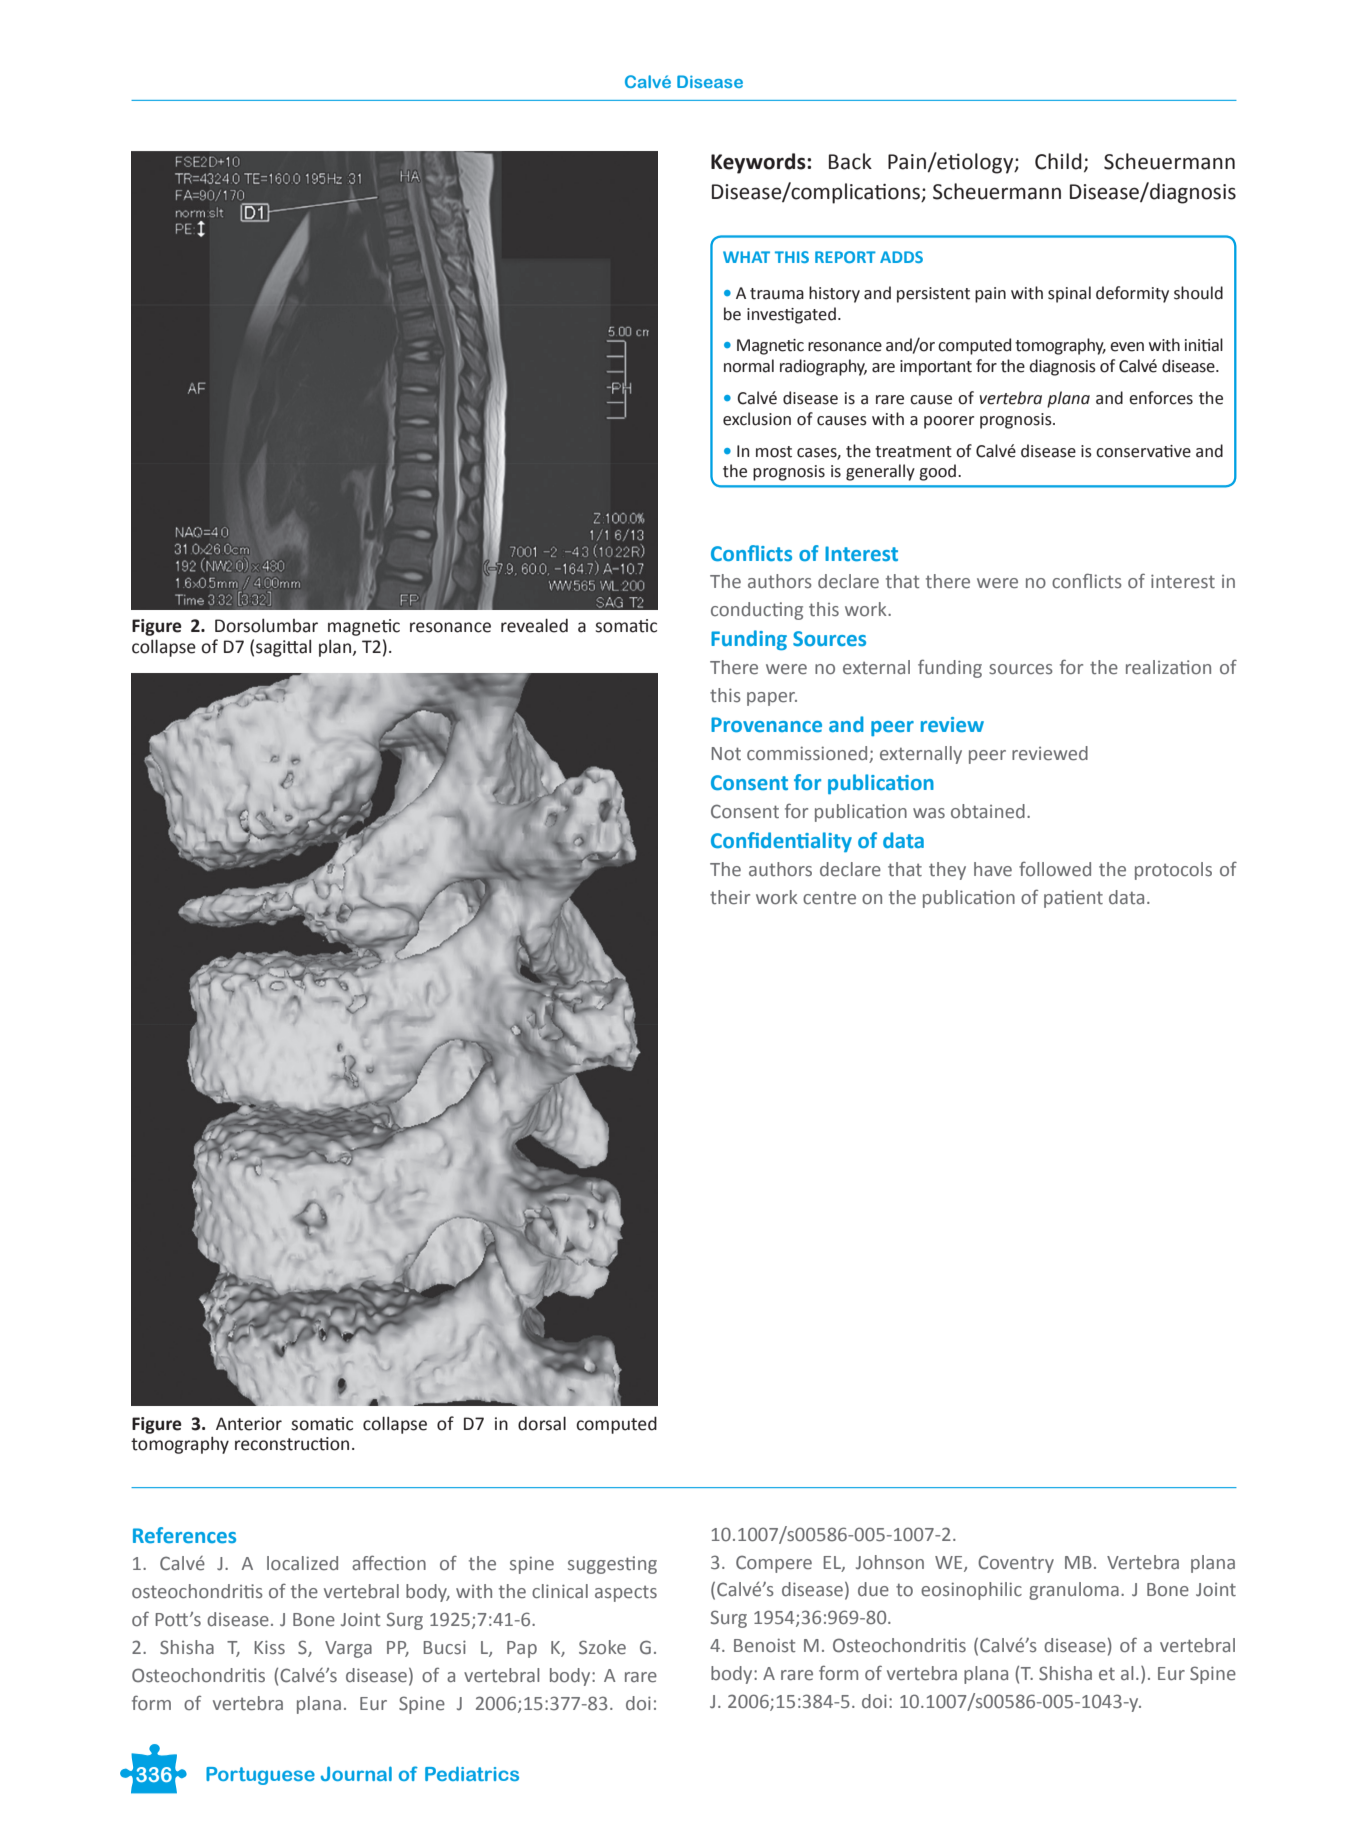 The image size is (1368, 1841). Describe the element at coordinates (726, 754) in the screenshot. I see `Not` at that location.
